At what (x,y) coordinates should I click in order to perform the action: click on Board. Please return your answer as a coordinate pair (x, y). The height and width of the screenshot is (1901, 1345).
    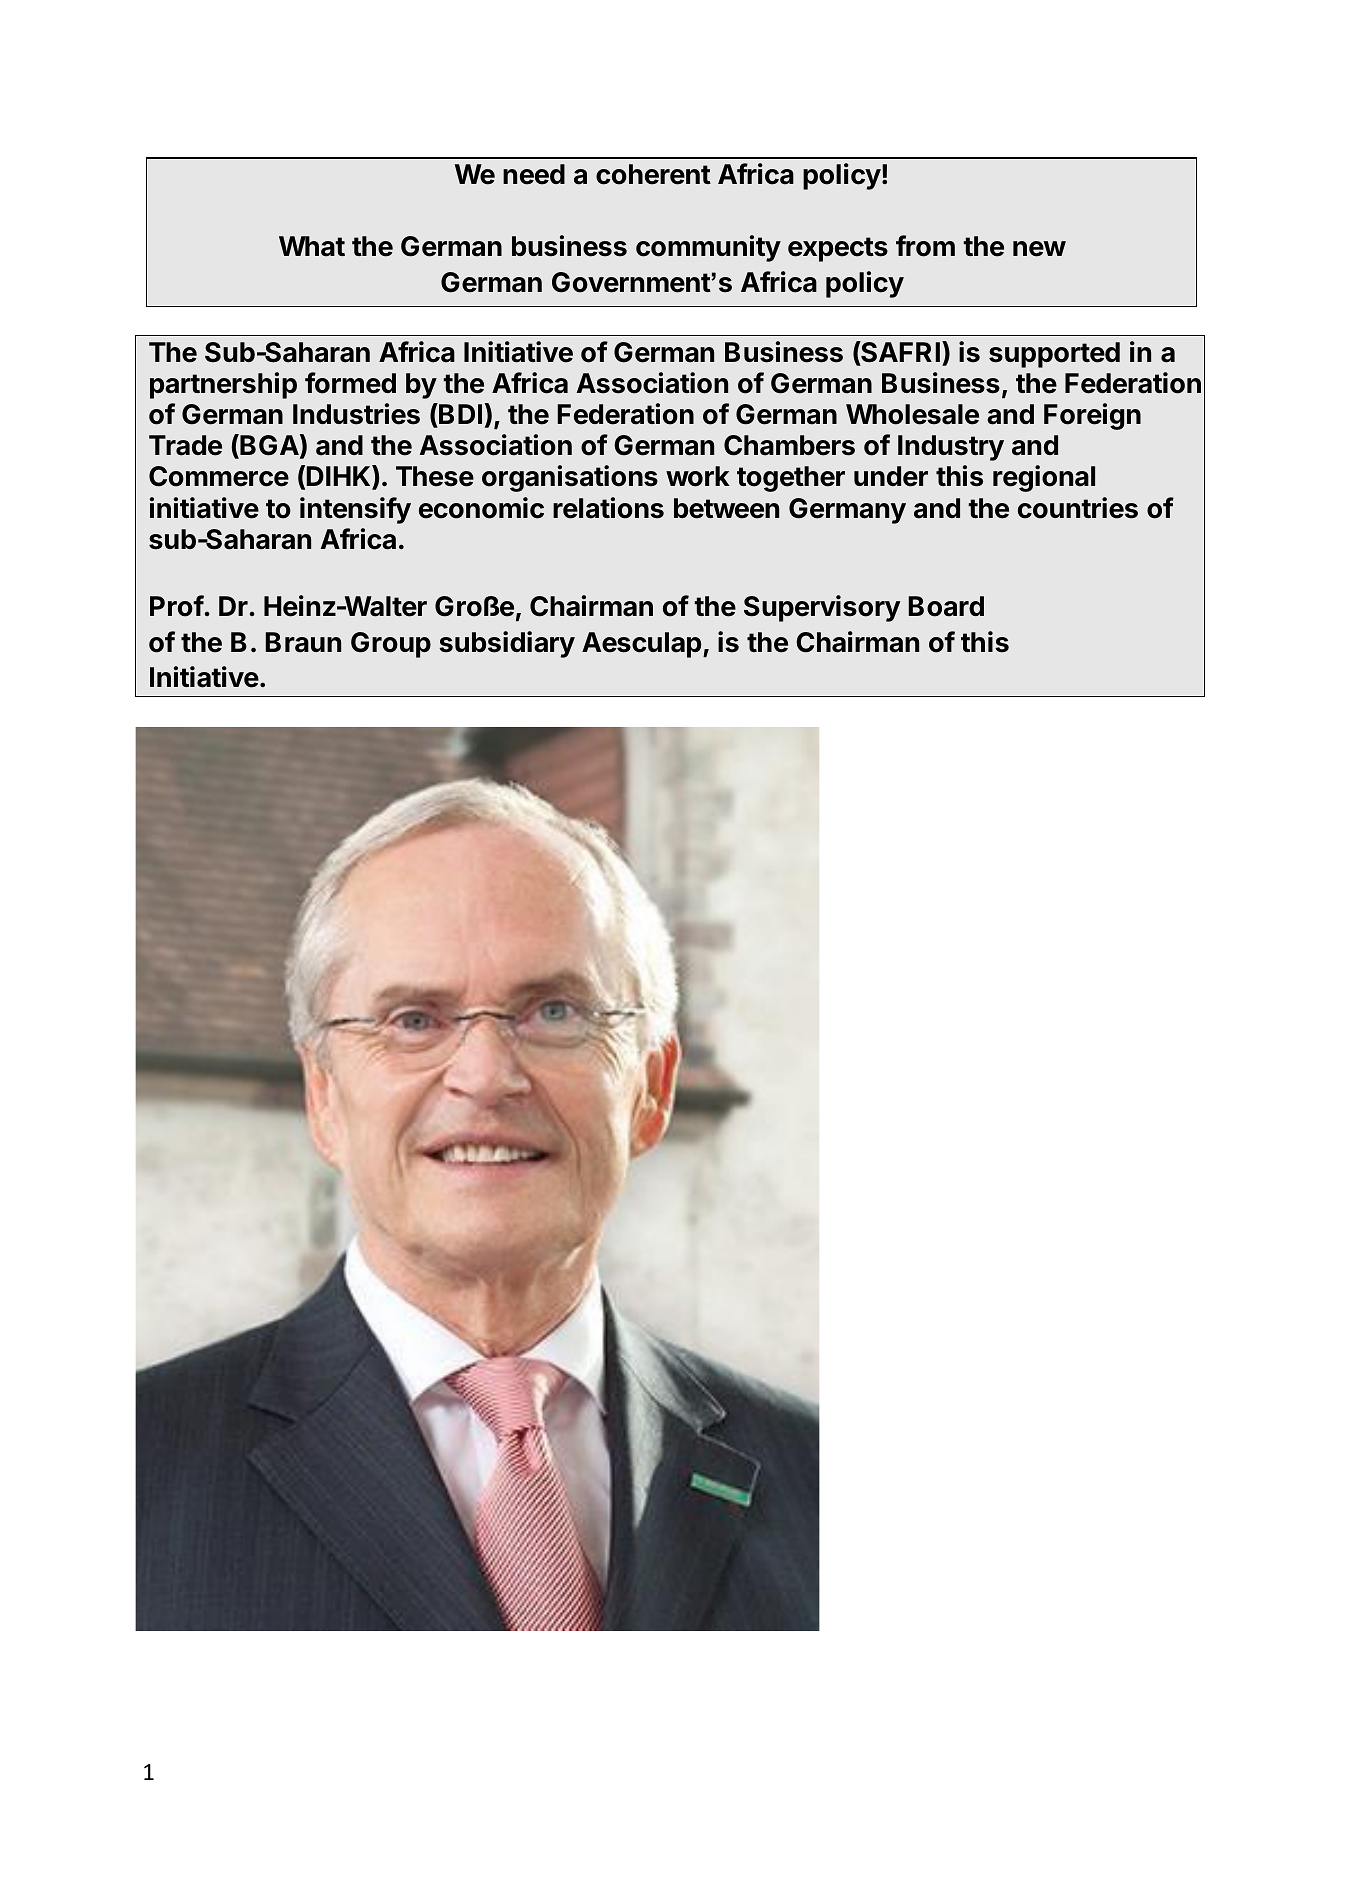
    Looking at the image, I should click on (946, 606).
